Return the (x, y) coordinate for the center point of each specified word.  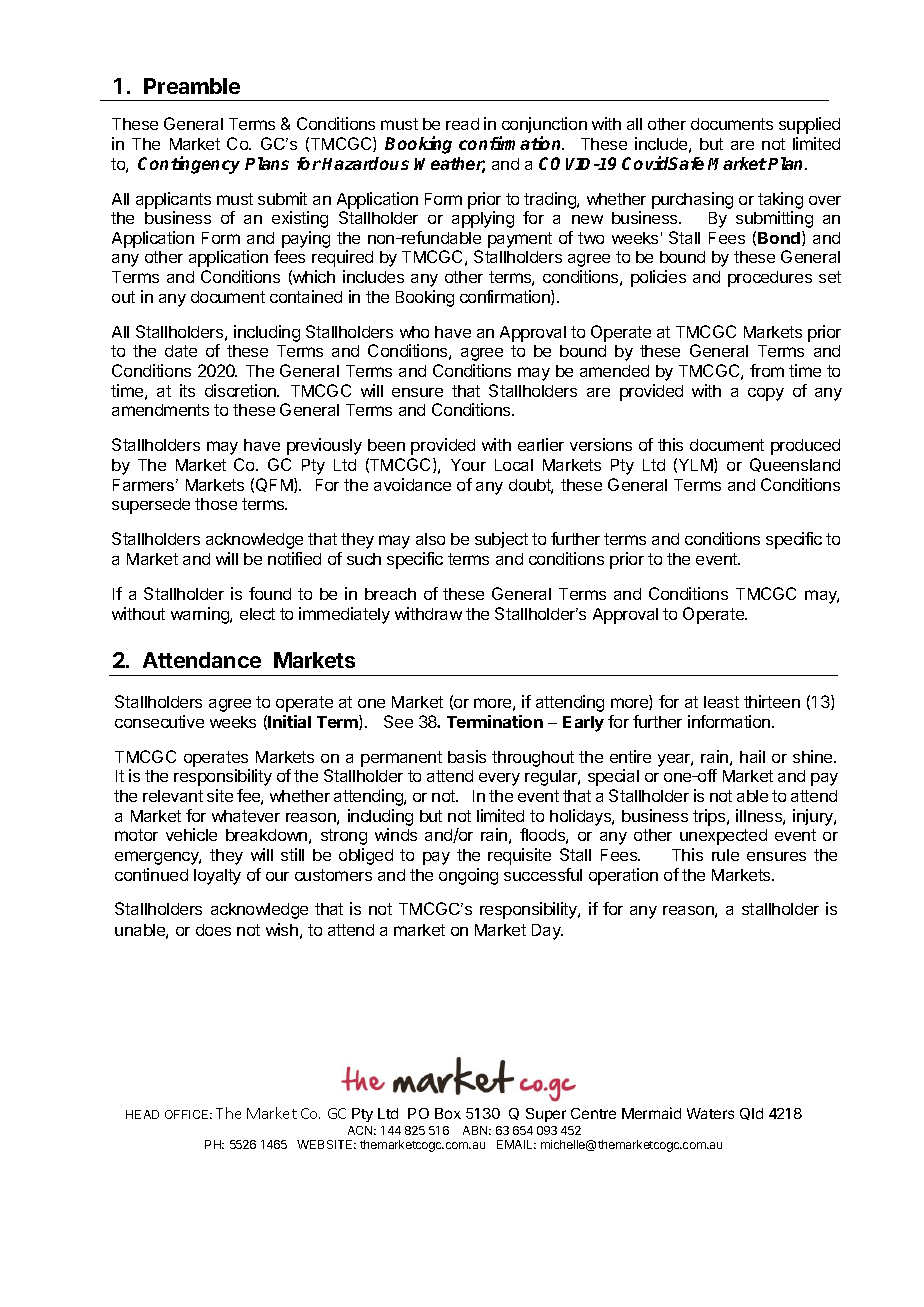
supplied (809, 125)
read (462, 124)
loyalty (217, 877)
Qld (751, 1114)
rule (725, 855)
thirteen (772, 701)
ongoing (468, 876)
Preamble (192, 86)
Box (448, 1113)
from (767, 370)
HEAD (142, 1114)
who (414, 332)
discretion (241, 390)
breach (390, 594)
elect (257, 614)
